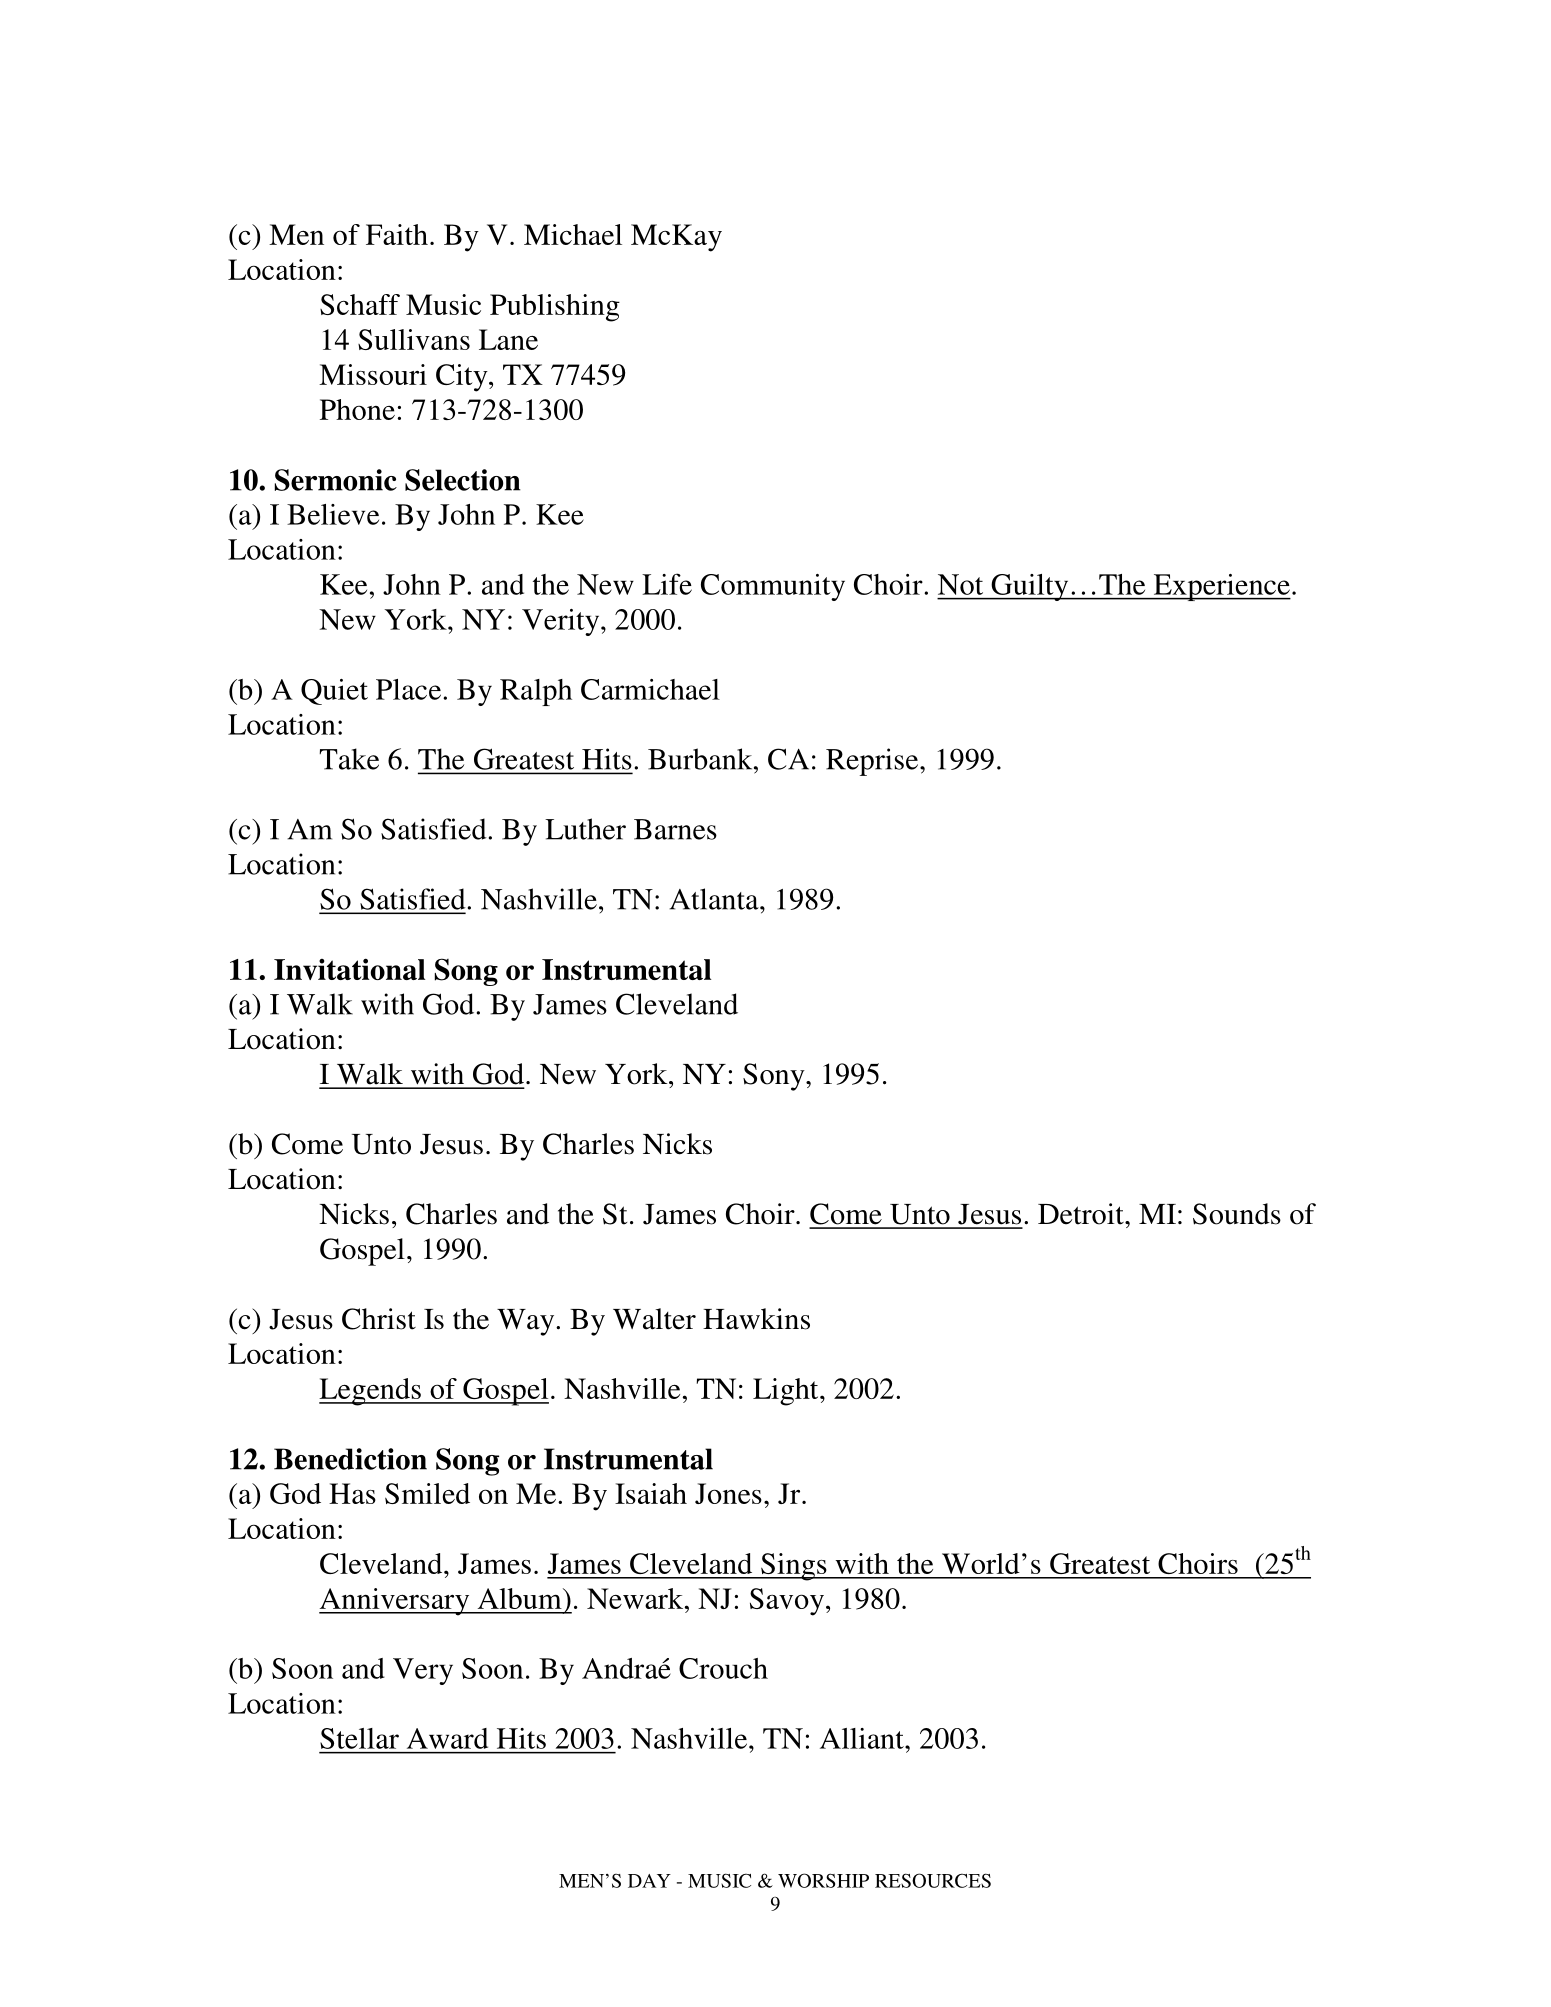  What do you see at coordinates (427, 1493) in the image?
I see `Smiled` at bounding box center [427, 1493].
